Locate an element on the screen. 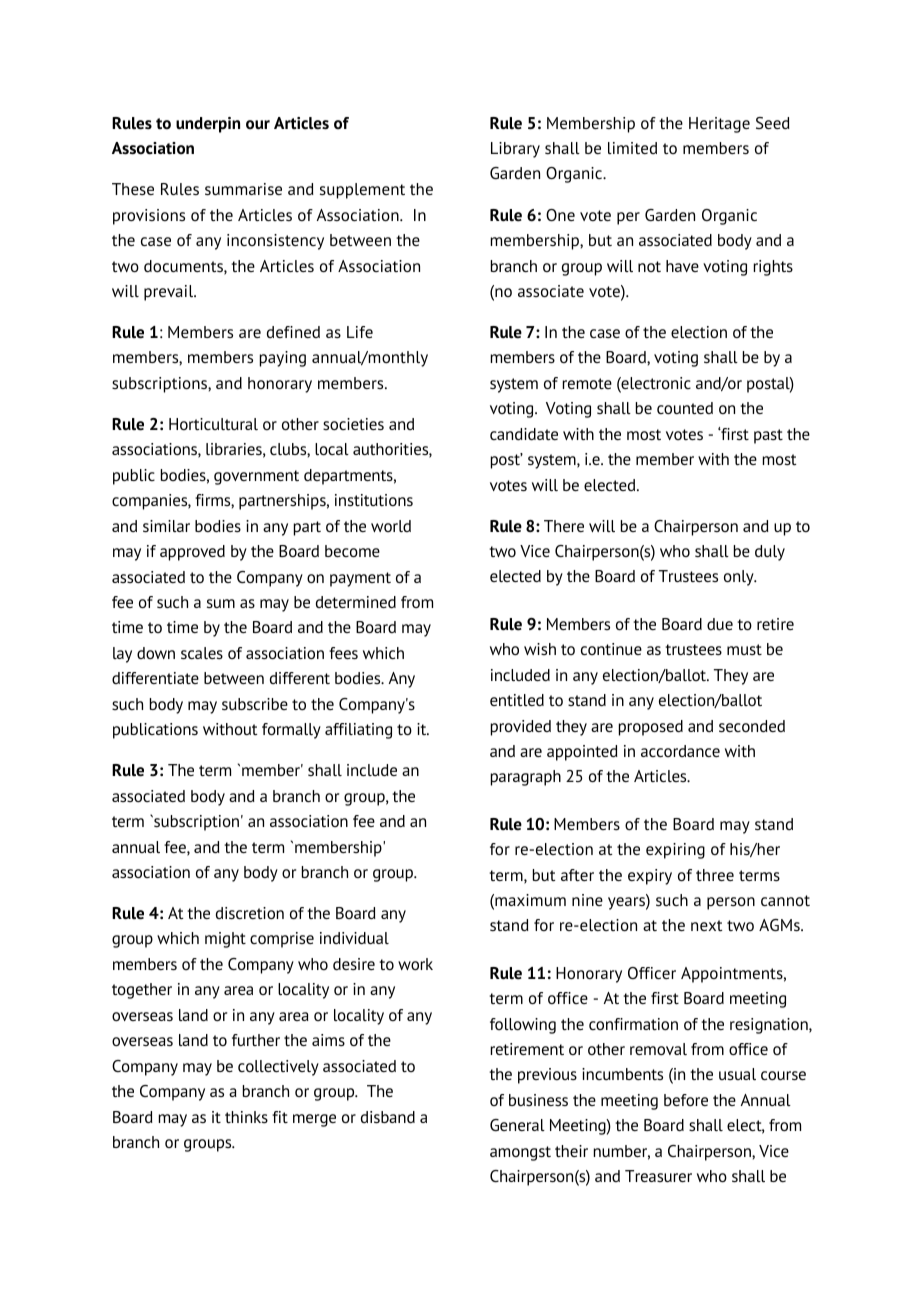 The height and width of the screenshot is (1308, 924). due is located at coordinates (720, 624).
